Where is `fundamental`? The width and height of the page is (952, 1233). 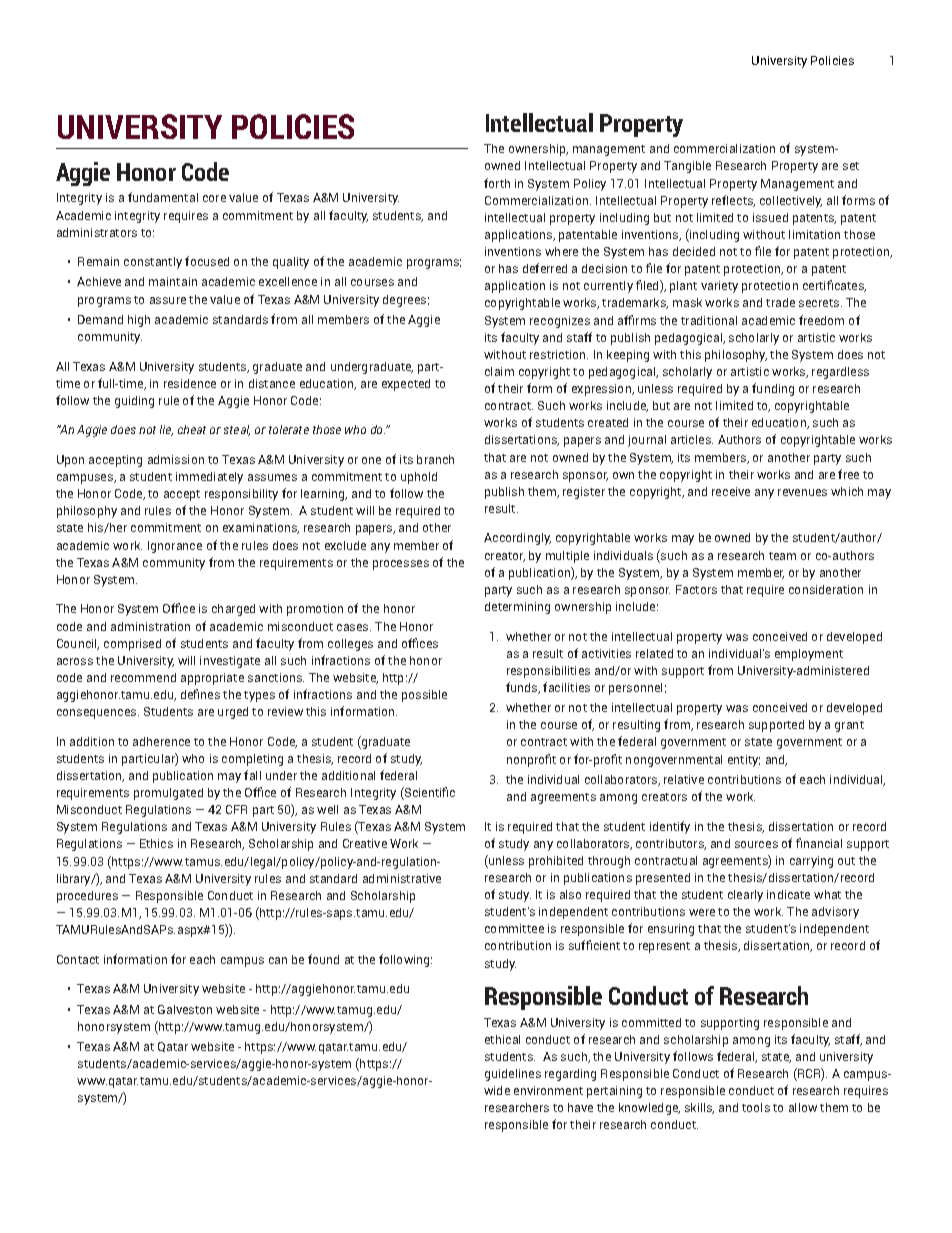
fundamental is located at coordinates (163, 197).
